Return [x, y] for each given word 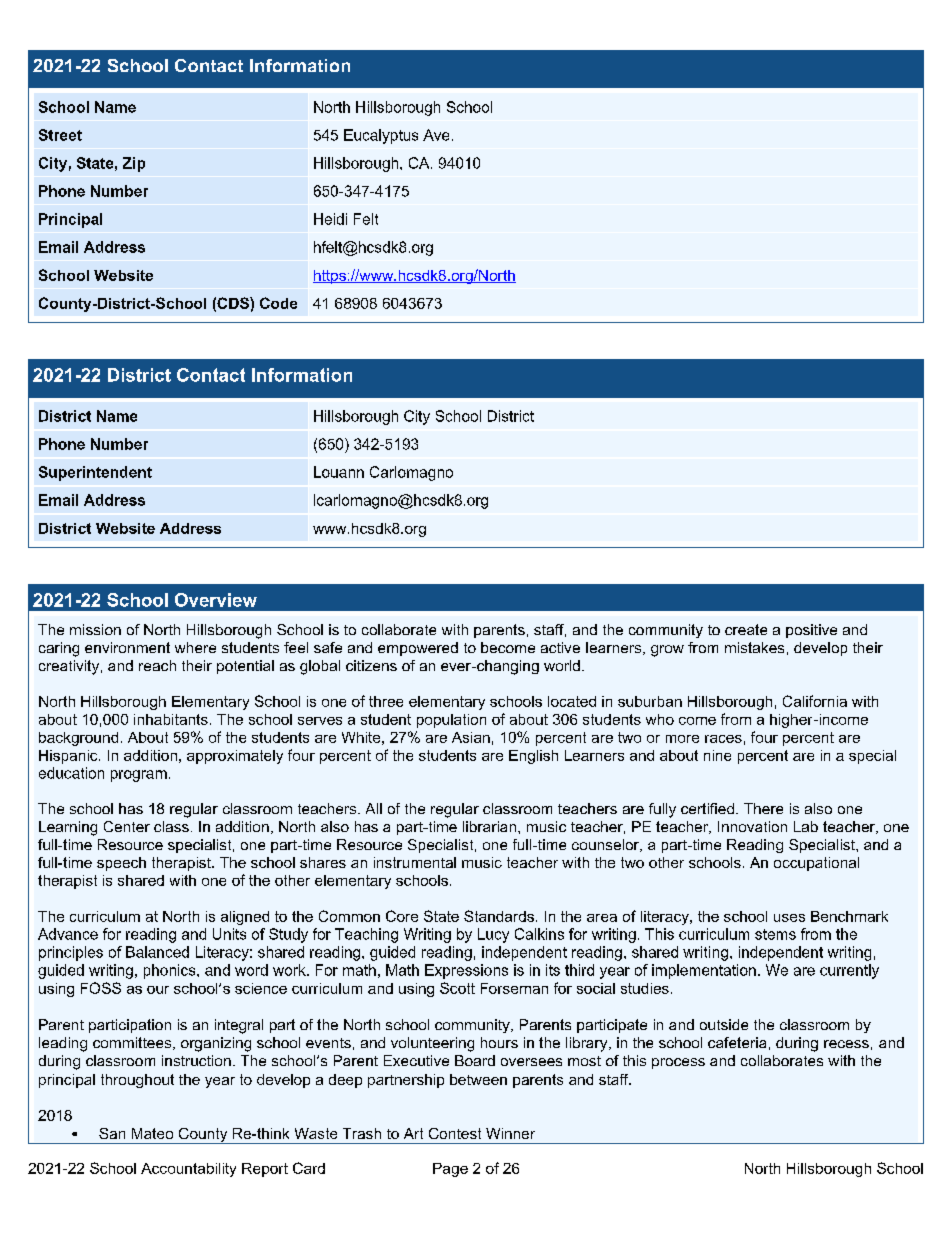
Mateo [152, 1133]
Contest [455, 1133]
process [678, 1063]
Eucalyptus [381, 136]
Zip [134, 164]
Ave [436, 135]
